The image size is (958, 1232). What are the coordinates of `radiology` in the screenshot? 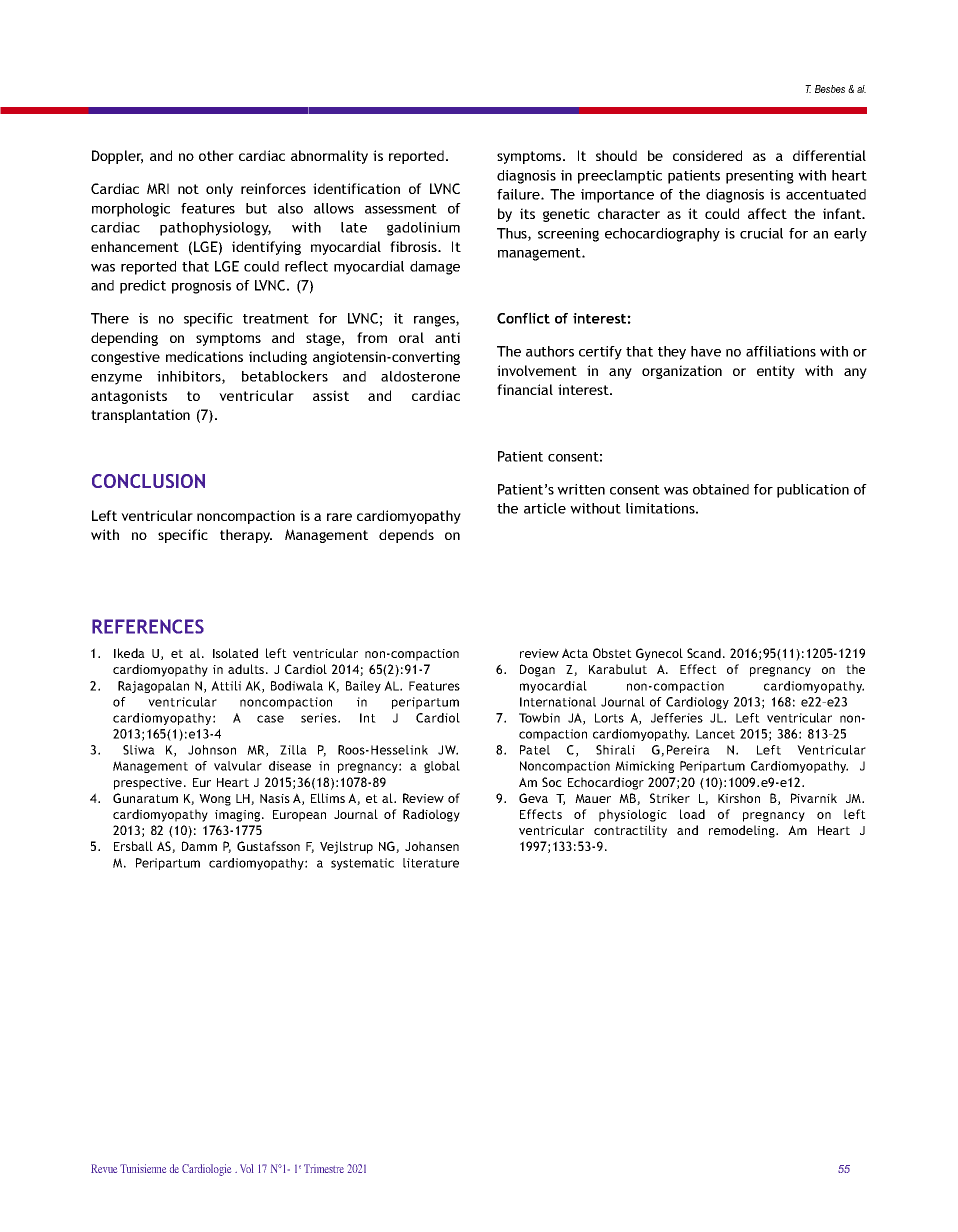 It's located at (431, 815).
